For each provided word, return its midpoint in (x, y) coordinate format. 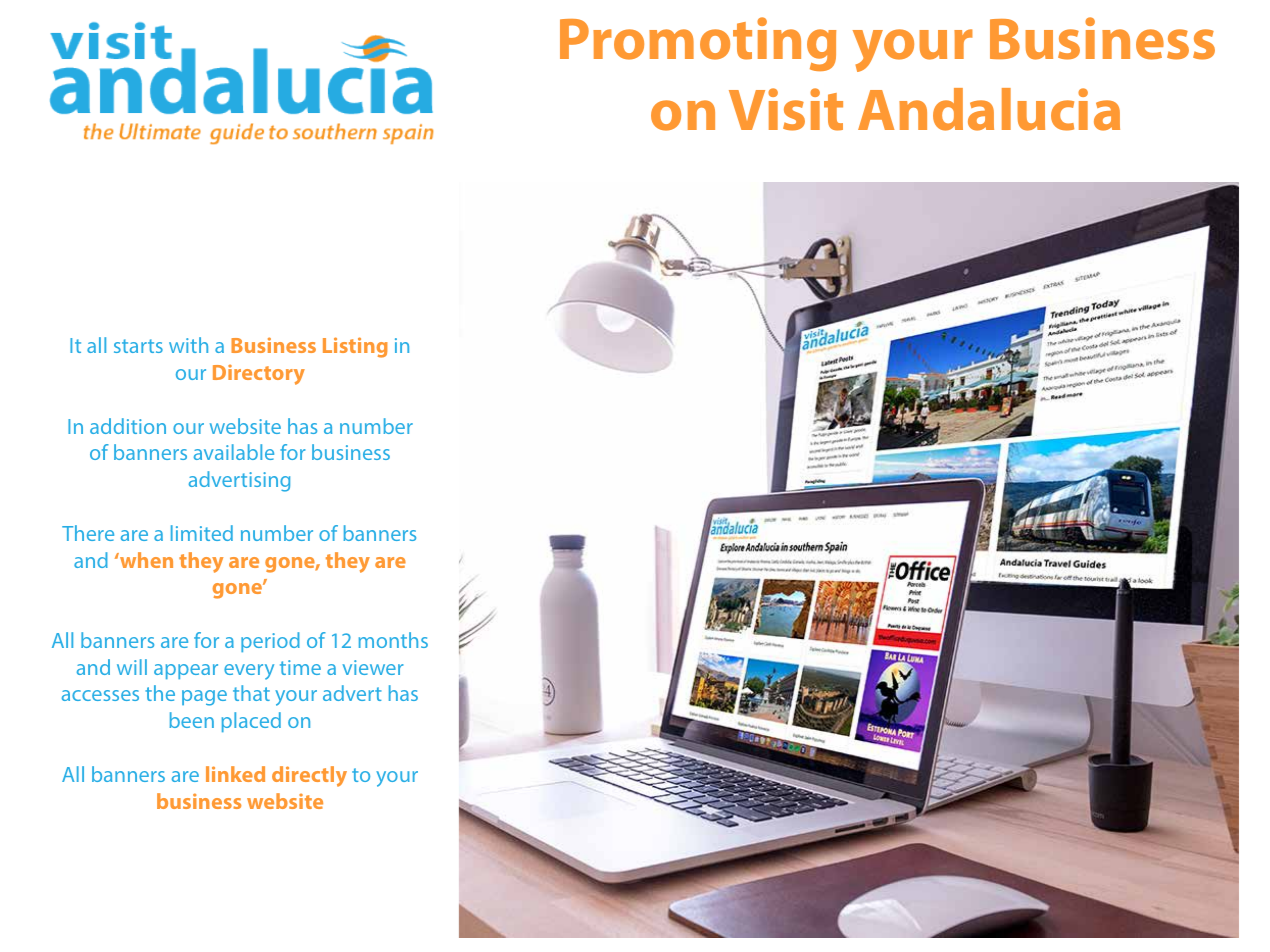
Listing (355, 347)
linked (235, 774)
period (270, 642)
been (192, 720)
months (393, 640)
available (234, 452)
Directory (259, 374)
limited (202, 533)
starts (138, 346)
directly (309, 776)
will (132, 667)
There (88, 533)
